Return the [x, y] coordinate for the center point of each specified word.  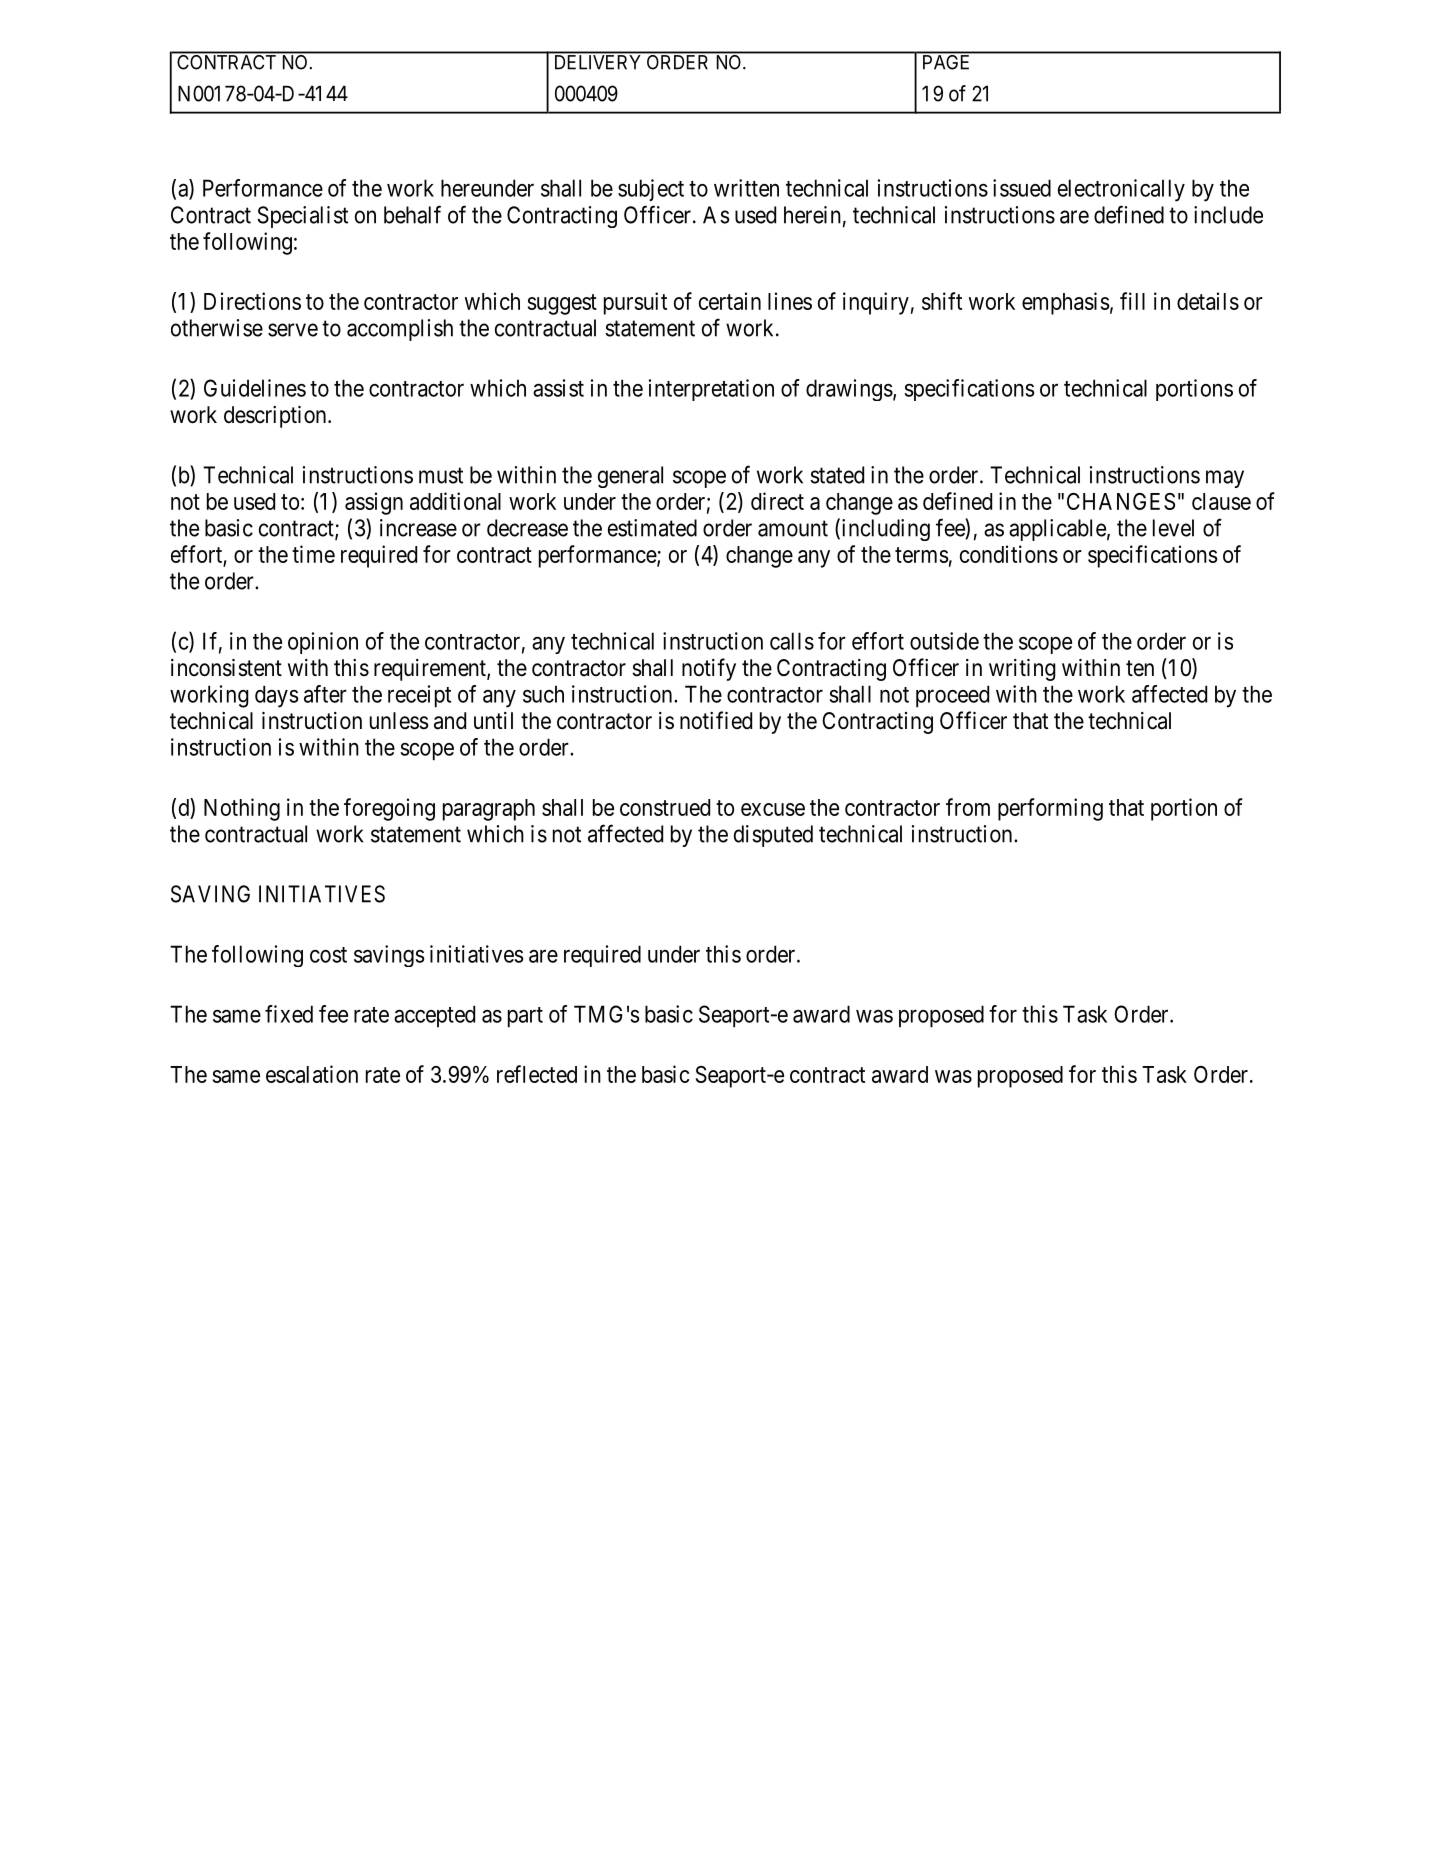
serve [293, 330]
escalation [312, 1074]
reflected [537, 1074]
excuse [773, 809]
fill [1132, 301]
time [313, 554]
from [968, 807]
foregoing [389, 809]
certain [730, 301]
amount [793, 528]
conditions [1009, 554]
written [746, 188]
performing [1050, 809]
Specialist [302, 217]
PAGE [946, 61]
